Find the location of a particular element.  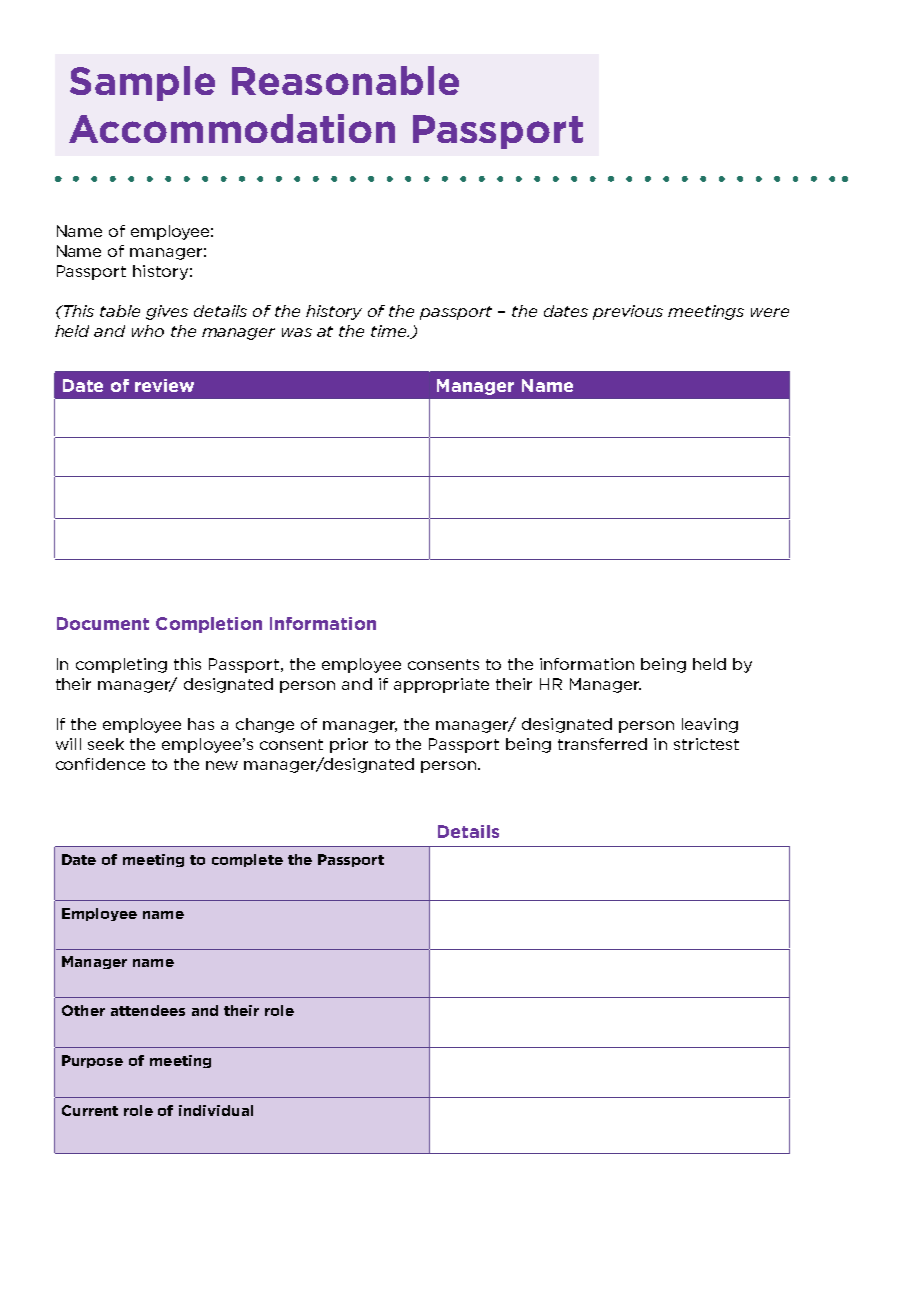

were is located at coordinates (770, 312).
